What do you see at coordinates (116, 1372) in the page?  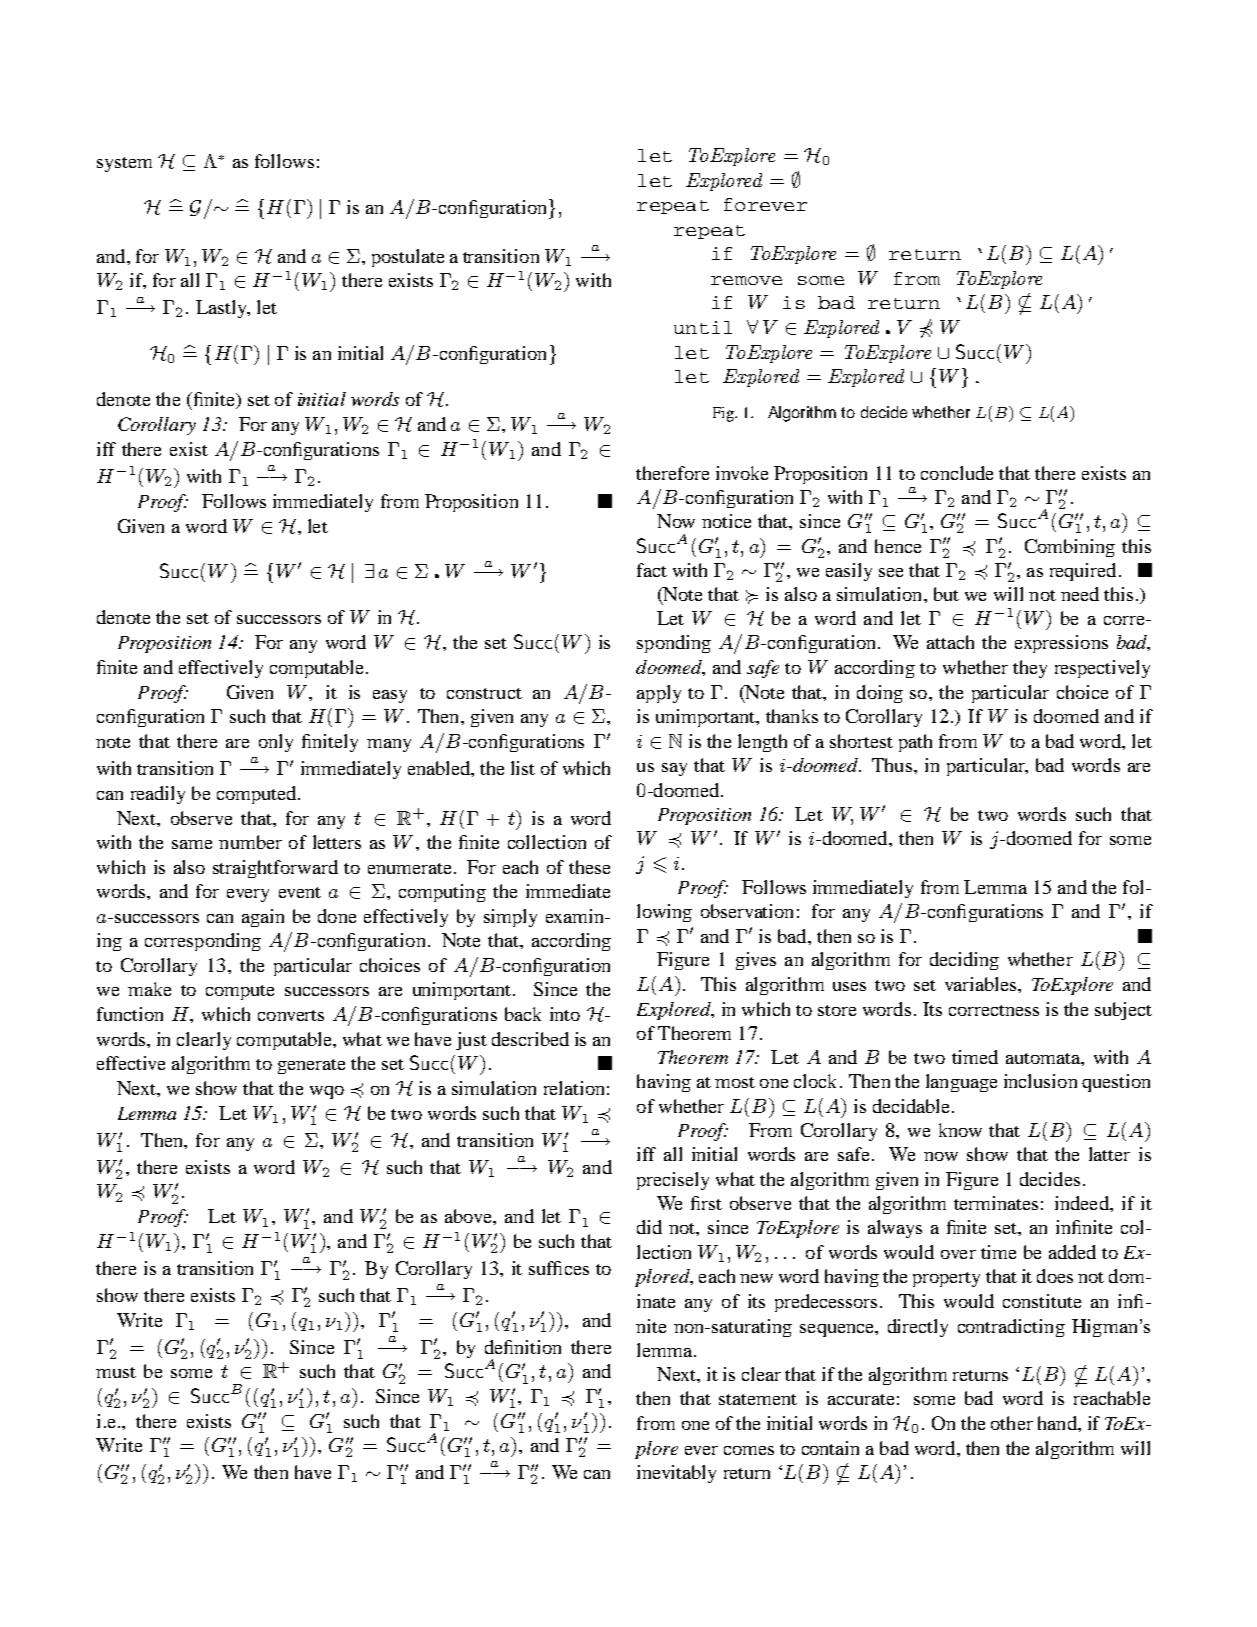 I see `must` at bounding box center [116, 1372].
